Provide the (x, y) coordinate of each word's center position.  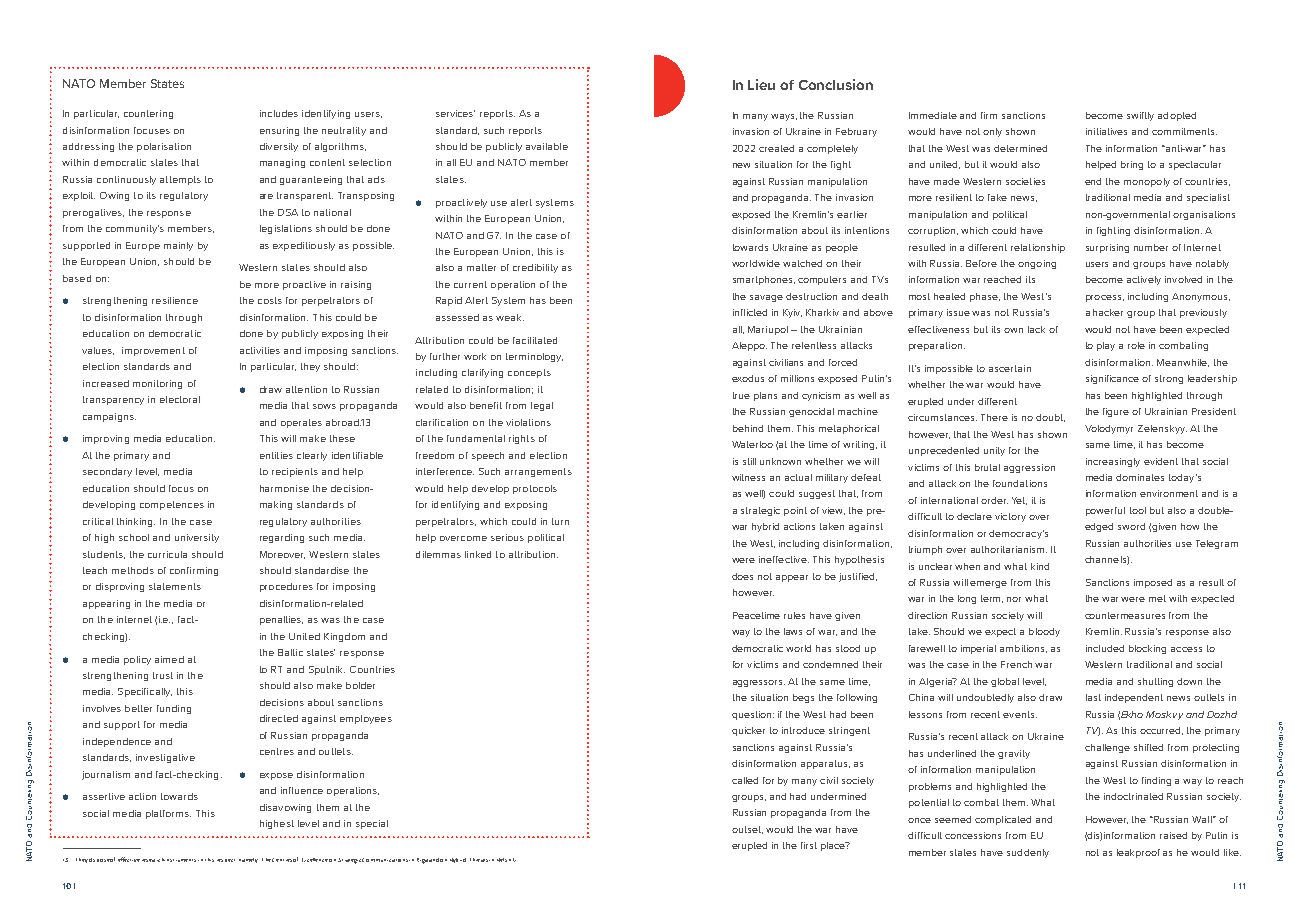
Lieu (761, 84)
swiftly (1140, 116)
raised (1173, 835)
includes (279, 113)
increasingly (1113, 462)
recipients (295, 472)
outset (747, 830)
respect (226, 860)
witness (748, 477)
